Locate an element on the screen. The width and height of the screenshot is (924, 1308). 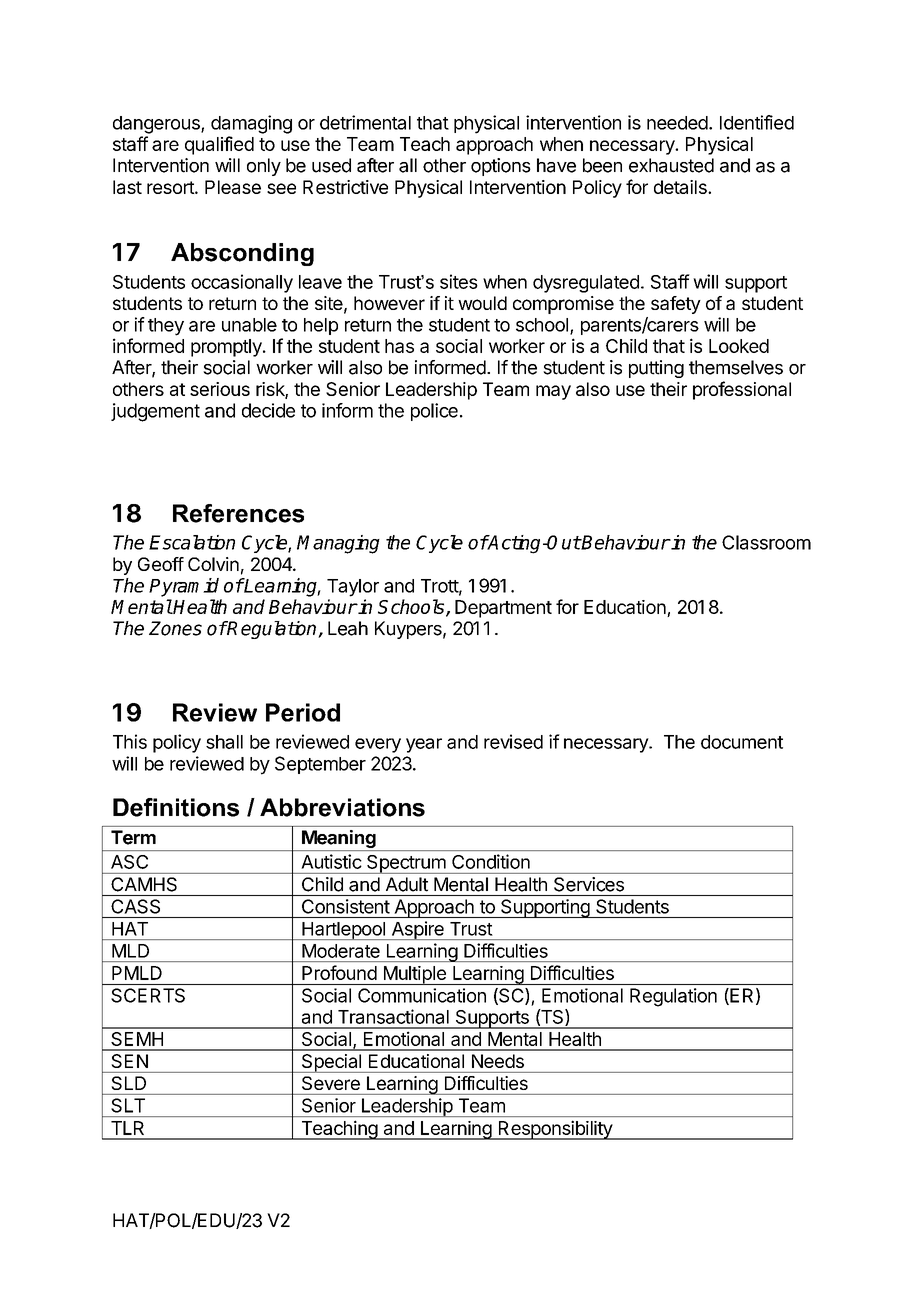
Zones is located at coordinates (175, 628).
